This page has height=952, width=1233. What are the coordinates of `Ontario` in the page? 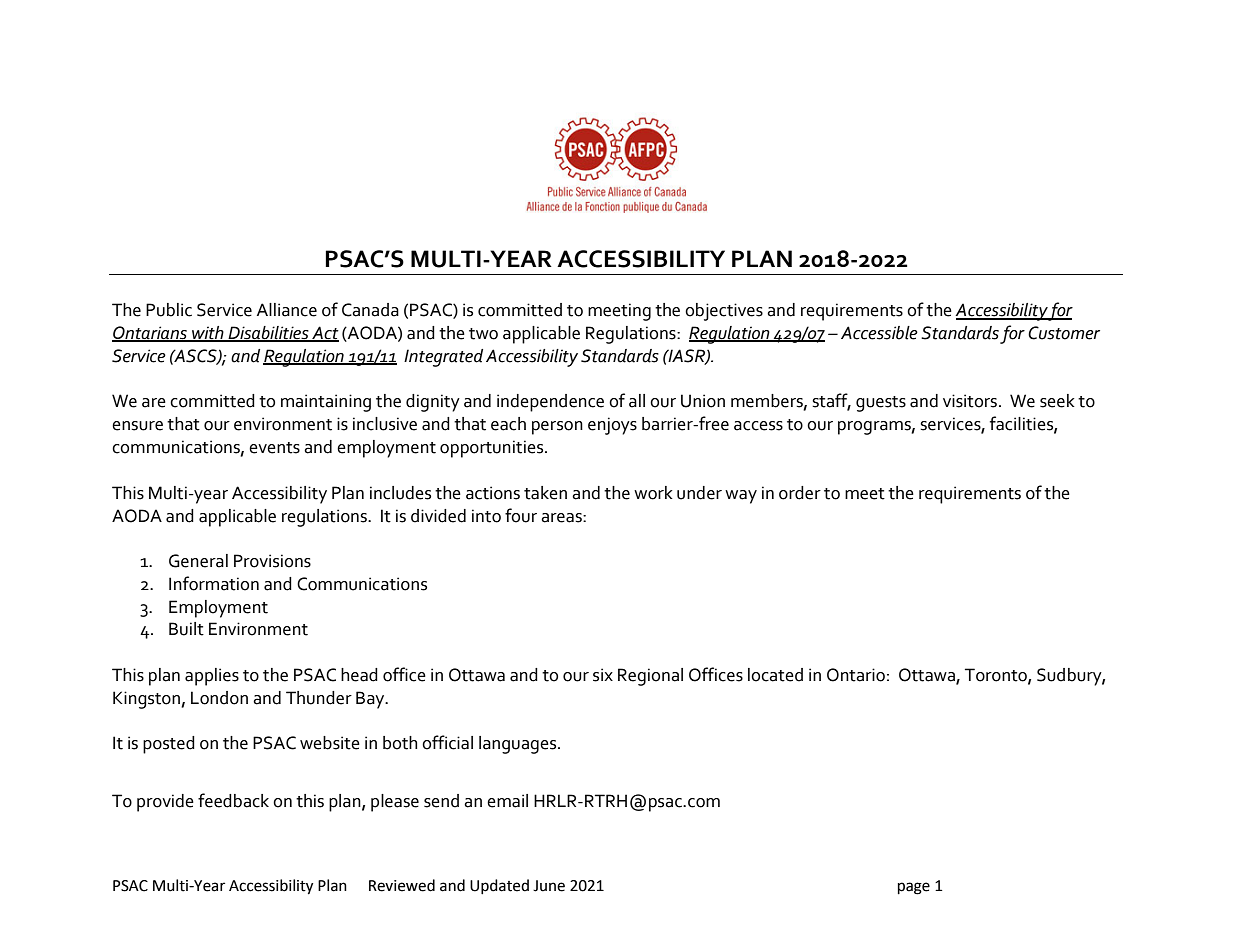 It's located at (856, 675).
